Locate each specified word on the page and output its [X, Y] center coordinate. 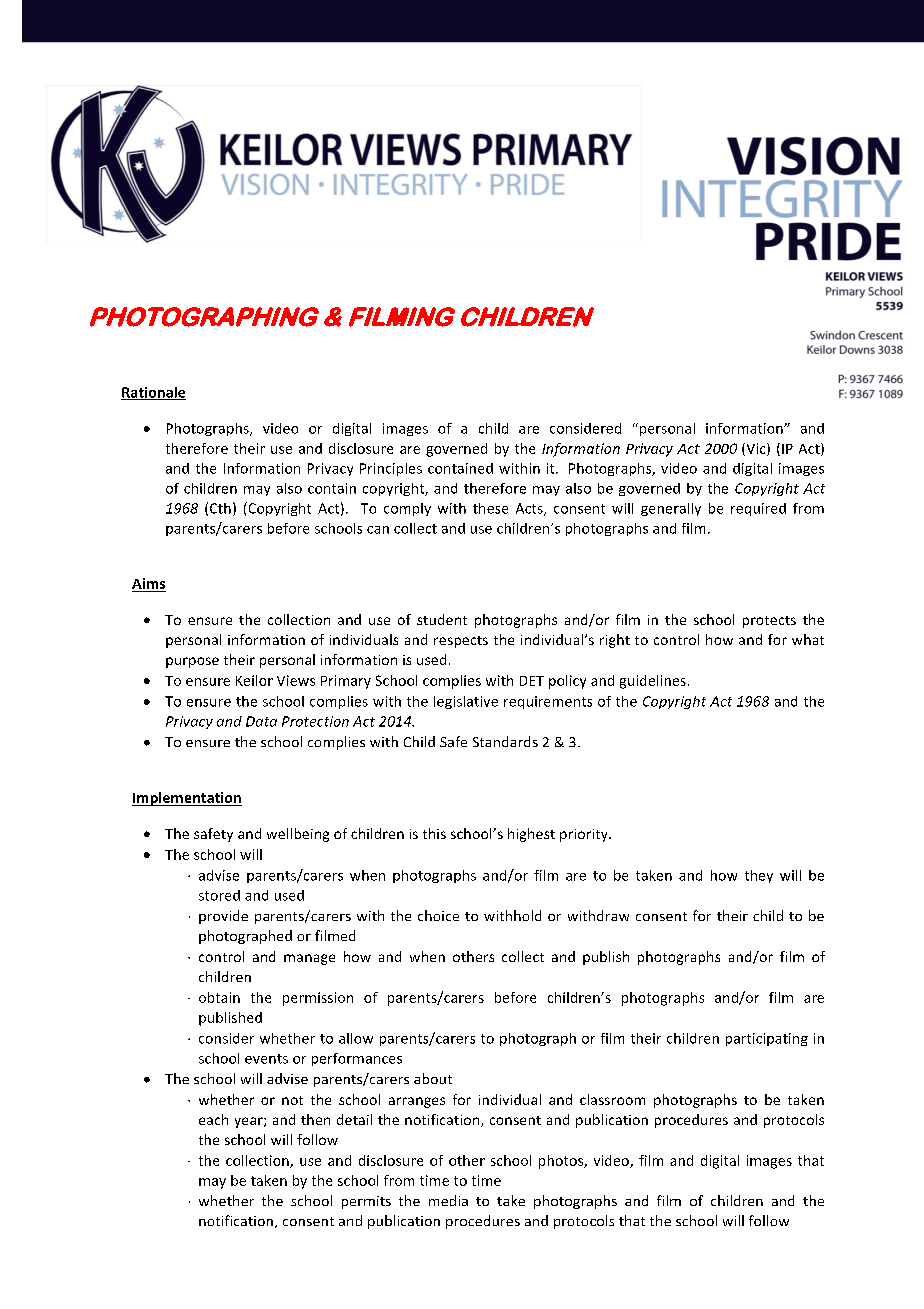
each [213, 1119]
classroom [612, 1099]
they [759, 876]
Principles [391, 469]
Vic [756, 449]
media [448, 1200]
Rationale [153, 393]
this [434, 833]
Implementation [187, 799]
